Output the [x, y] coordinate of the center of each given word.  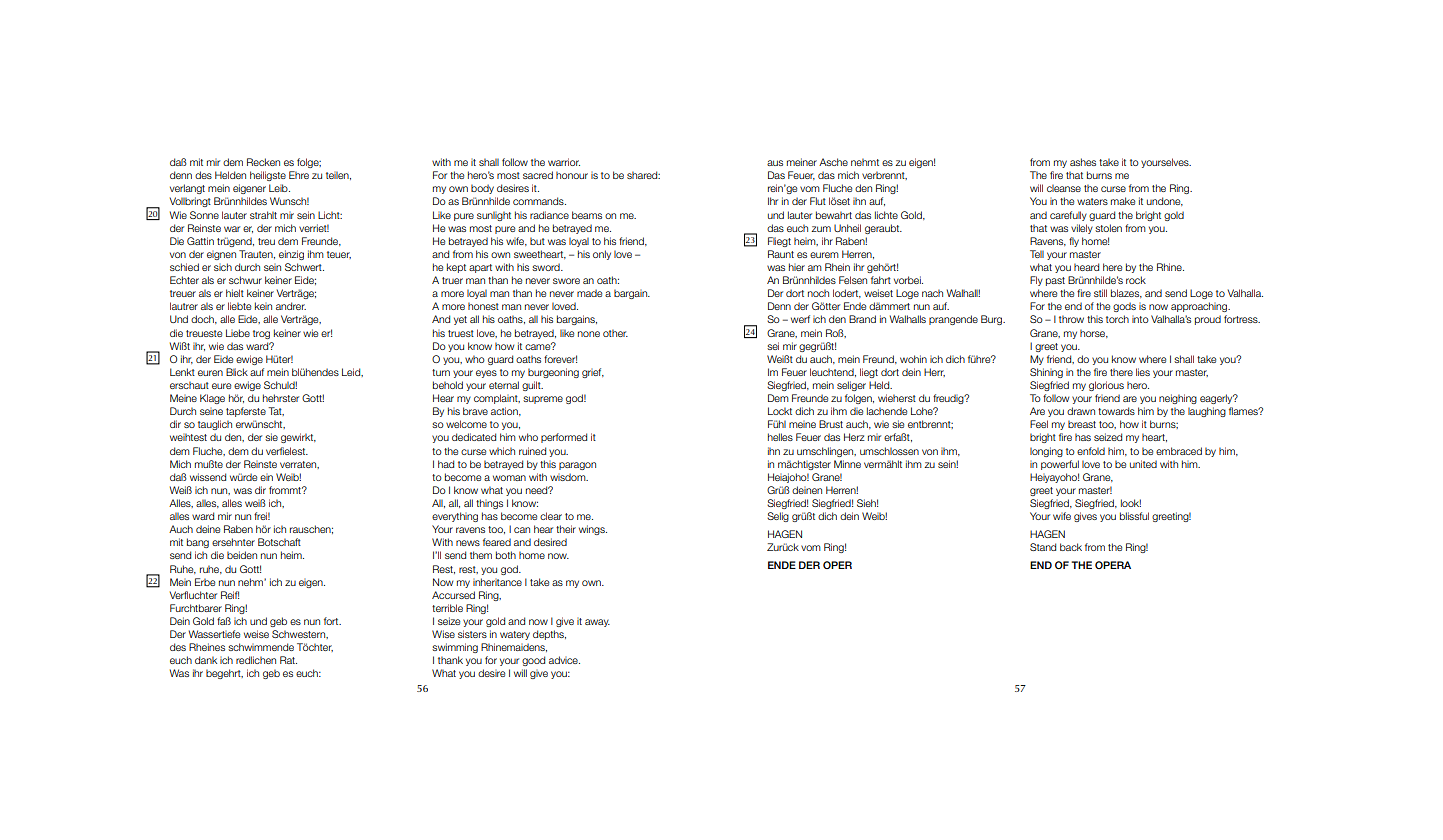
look [1131, 503]
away [597, 623]
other [615, 333]
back [1071, 547]
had [446, 464]
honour [572, 175]
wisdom [569, 477]
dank [206, 660]
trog [261, 334]
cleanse [1064, 188]
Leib [279, 188]
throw [1071, 319]
